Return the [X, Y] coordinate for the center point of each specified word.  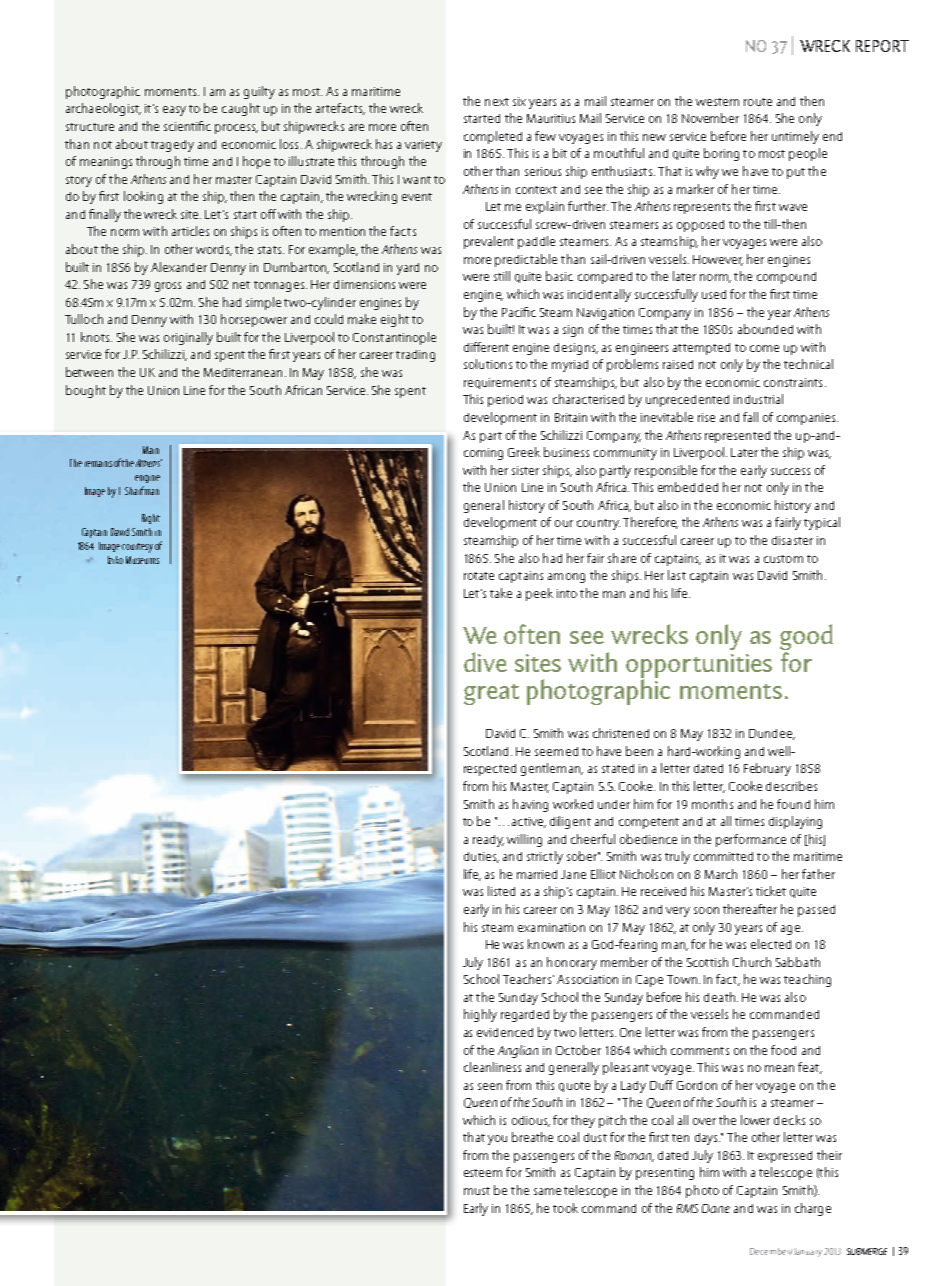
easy [174, 111]
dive [485, 662]
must [477, 1191]
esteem [483, 1173]
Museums [142, 560]
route [758, 102]
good [806, 638]
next [497, 102]
